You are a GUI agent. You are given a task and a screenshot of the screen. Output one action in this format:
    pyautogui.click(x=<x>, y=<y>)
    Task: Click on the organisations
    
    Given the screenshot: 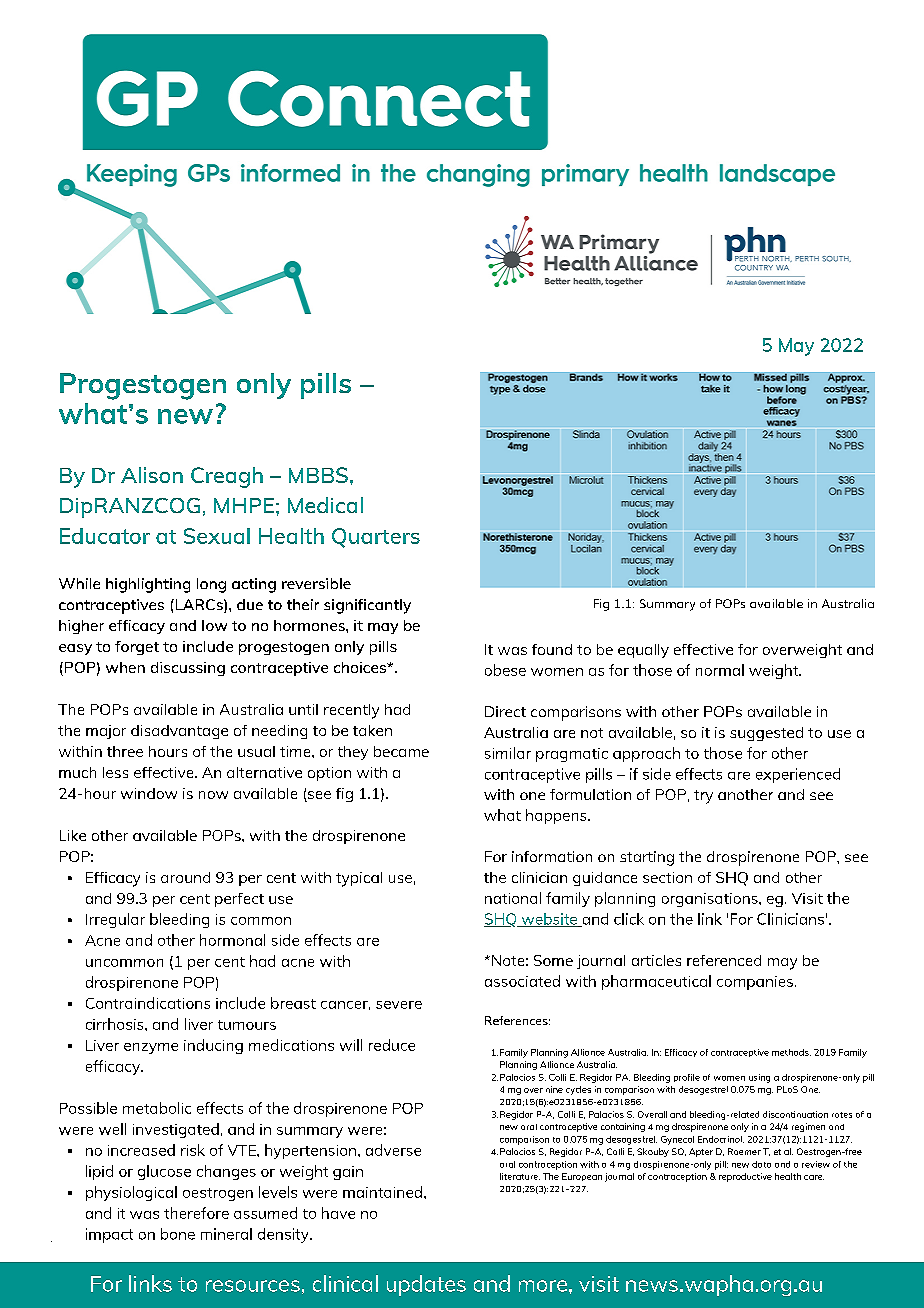 What is the action you would take?
    pyautogui.click(x=711, y=900)
